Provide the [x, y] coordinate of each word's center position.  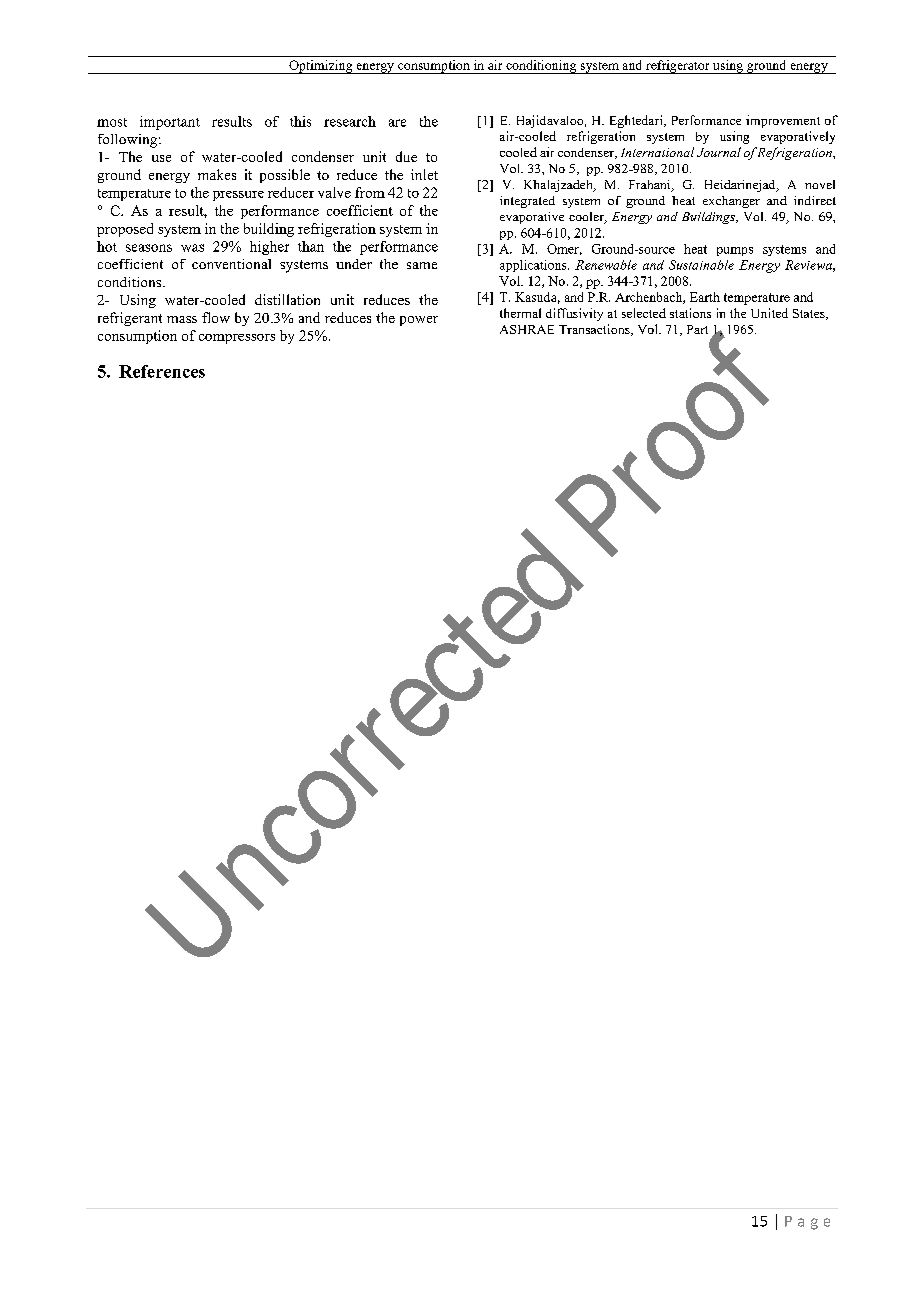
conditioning [541, 67]
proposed [125, 230]
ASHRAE [527, 329]
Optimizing [321, 67]
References [162, 371]
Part [697, 329]
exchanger [731, 202]
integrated [527, 202]
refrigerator [678, 67]
